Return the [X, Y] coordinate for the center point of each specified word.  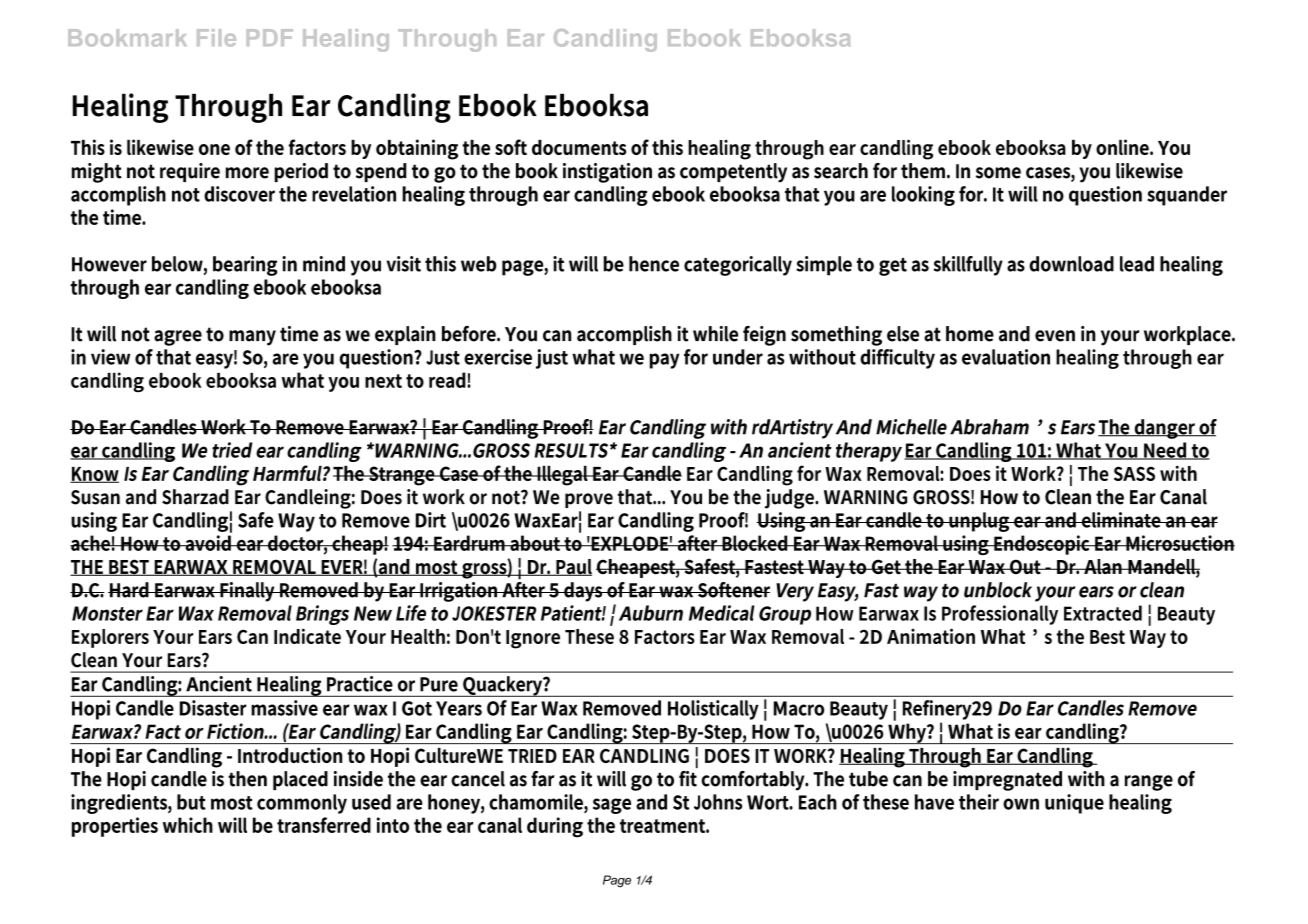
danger [1165, 429]
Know [94, 475]
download [1071, 264]
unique [1074, 804]
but [191, 802]
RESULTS [571, 450]
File [216, 38]
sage [612, 806]
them [924, 171]
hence [654, 264]
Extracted [1103, 613]
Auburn [651, 613]
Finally [248, 592]
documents [579, 147]
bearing [245, 266]
